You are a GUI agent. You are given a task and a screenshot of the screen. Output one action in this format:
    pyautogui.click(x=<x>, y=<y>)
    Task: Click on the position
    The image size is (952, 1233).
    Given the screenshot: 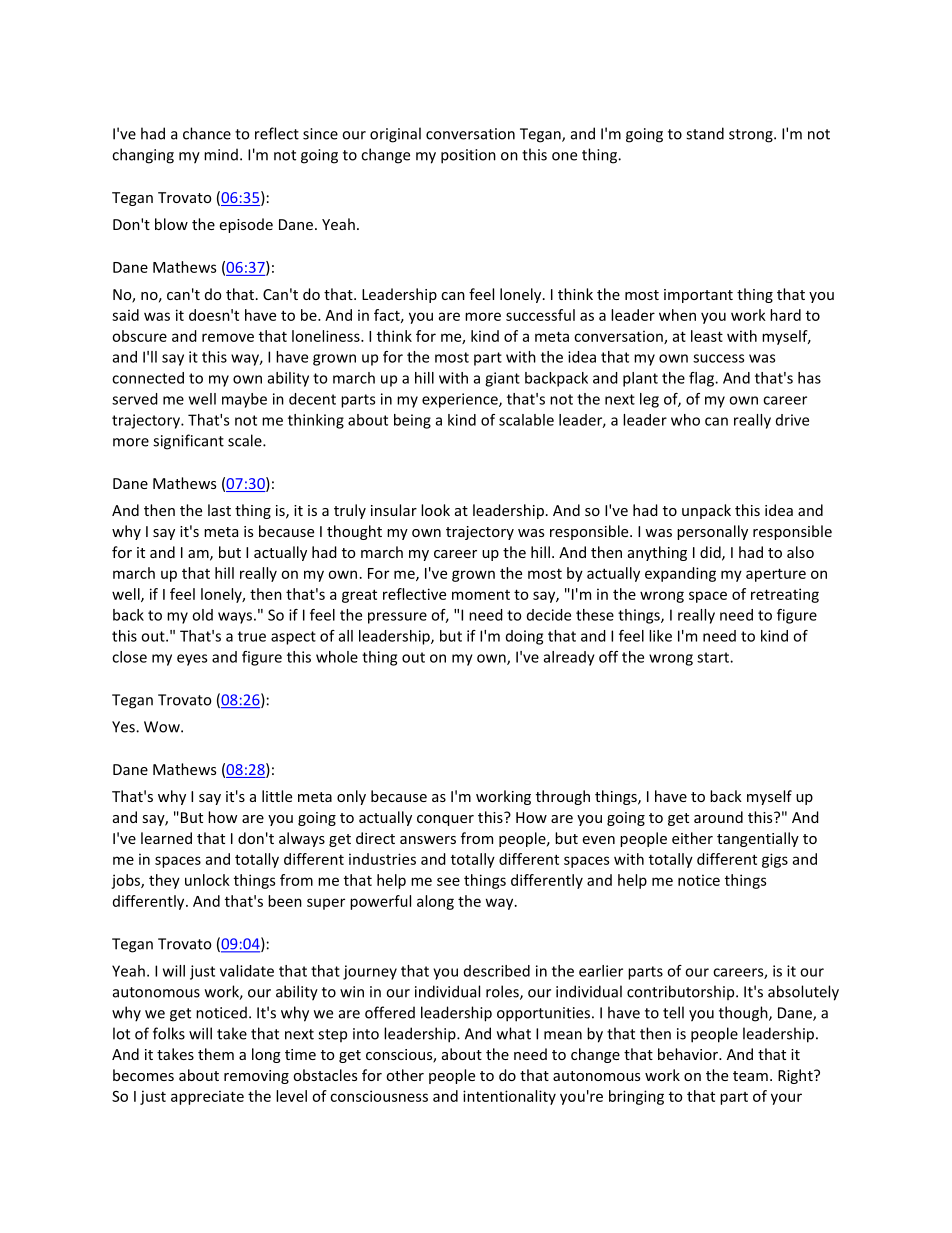 What is the action you would take?
    pyautogui.click(x=468, y=156)
